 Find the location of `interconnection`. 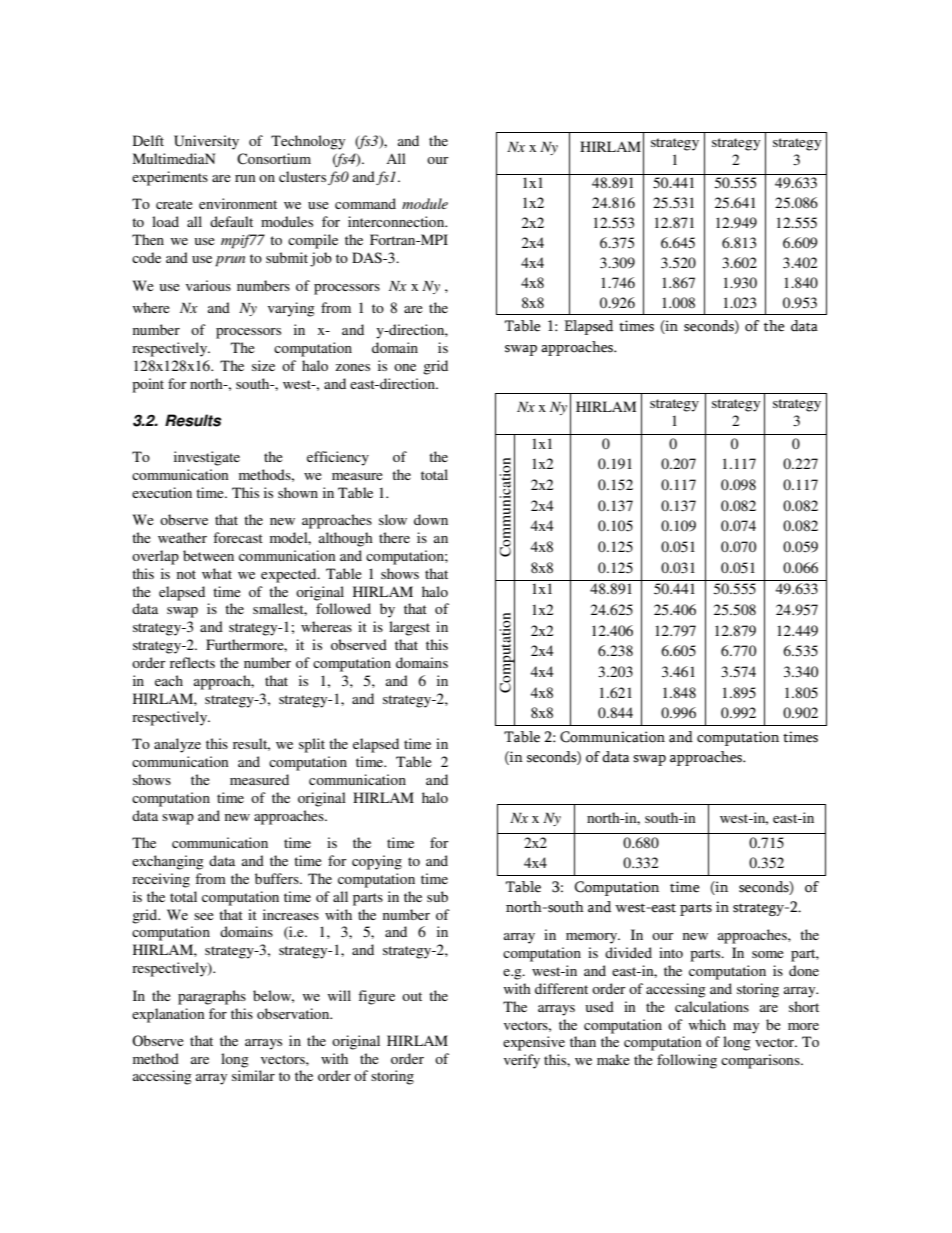

interconnection is located at coordinates (397, 221).
